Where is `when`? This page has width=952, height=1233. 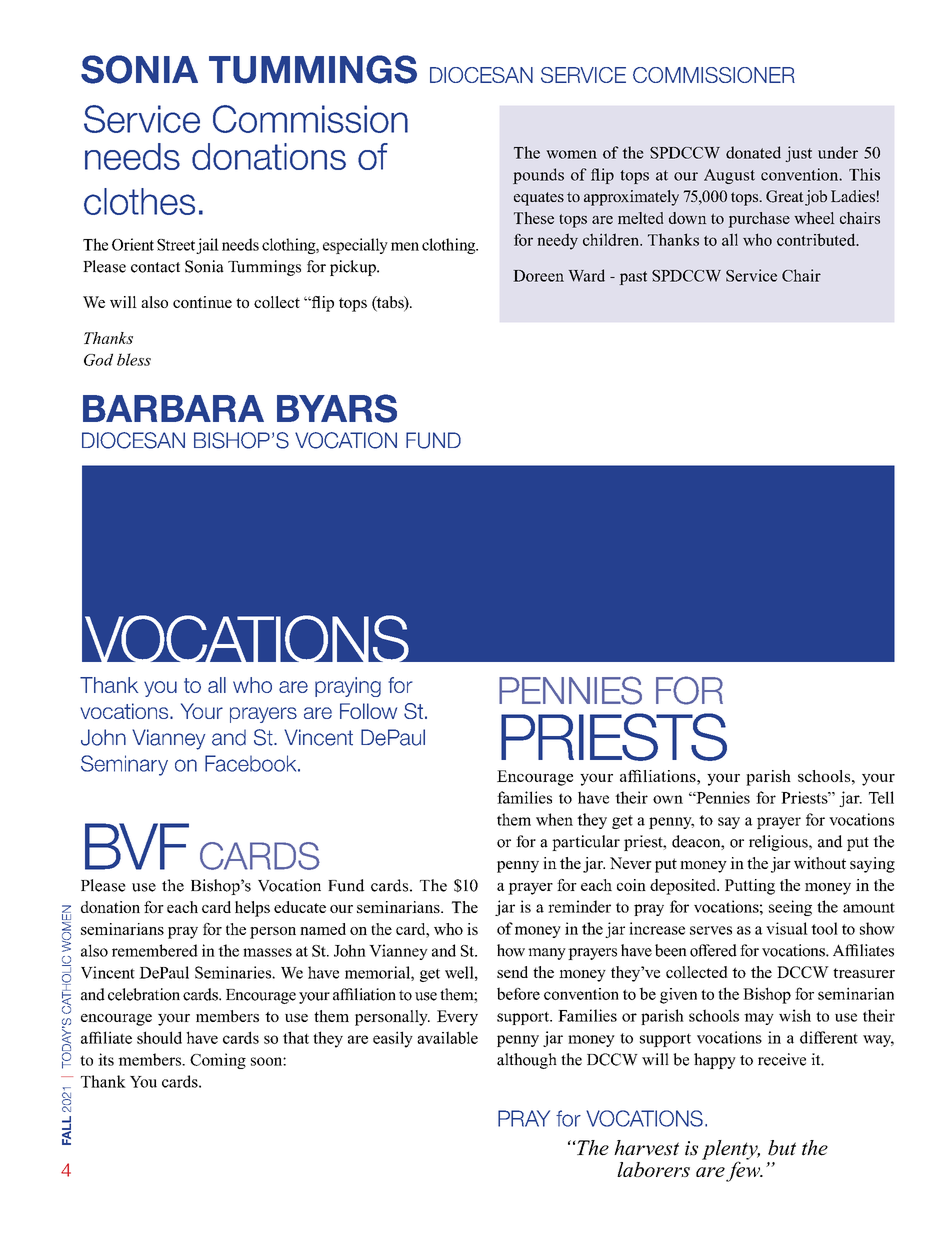
when is located at coordinates (554, 819).
